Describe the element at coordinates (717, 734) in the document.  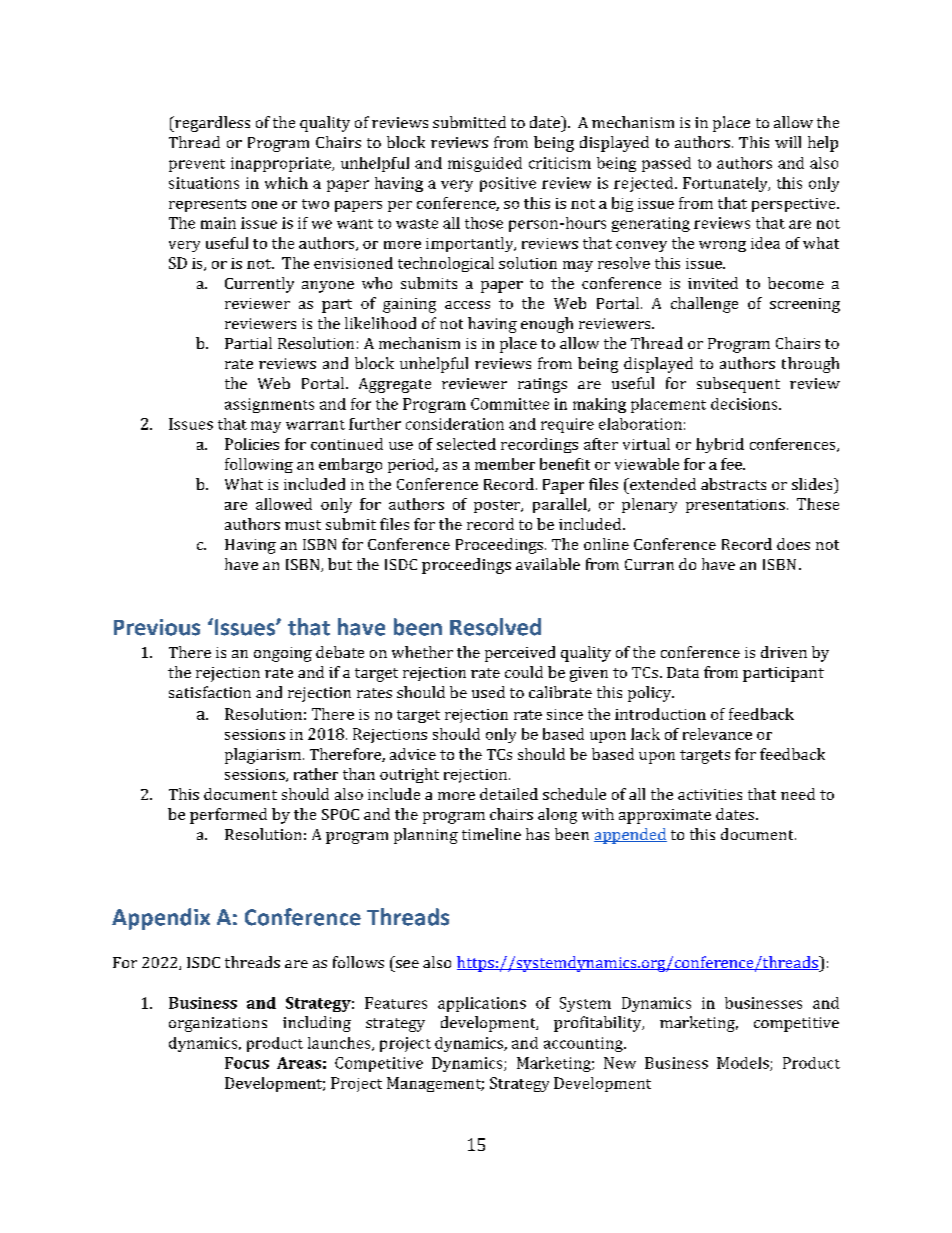
I see `relevance` at that location.
